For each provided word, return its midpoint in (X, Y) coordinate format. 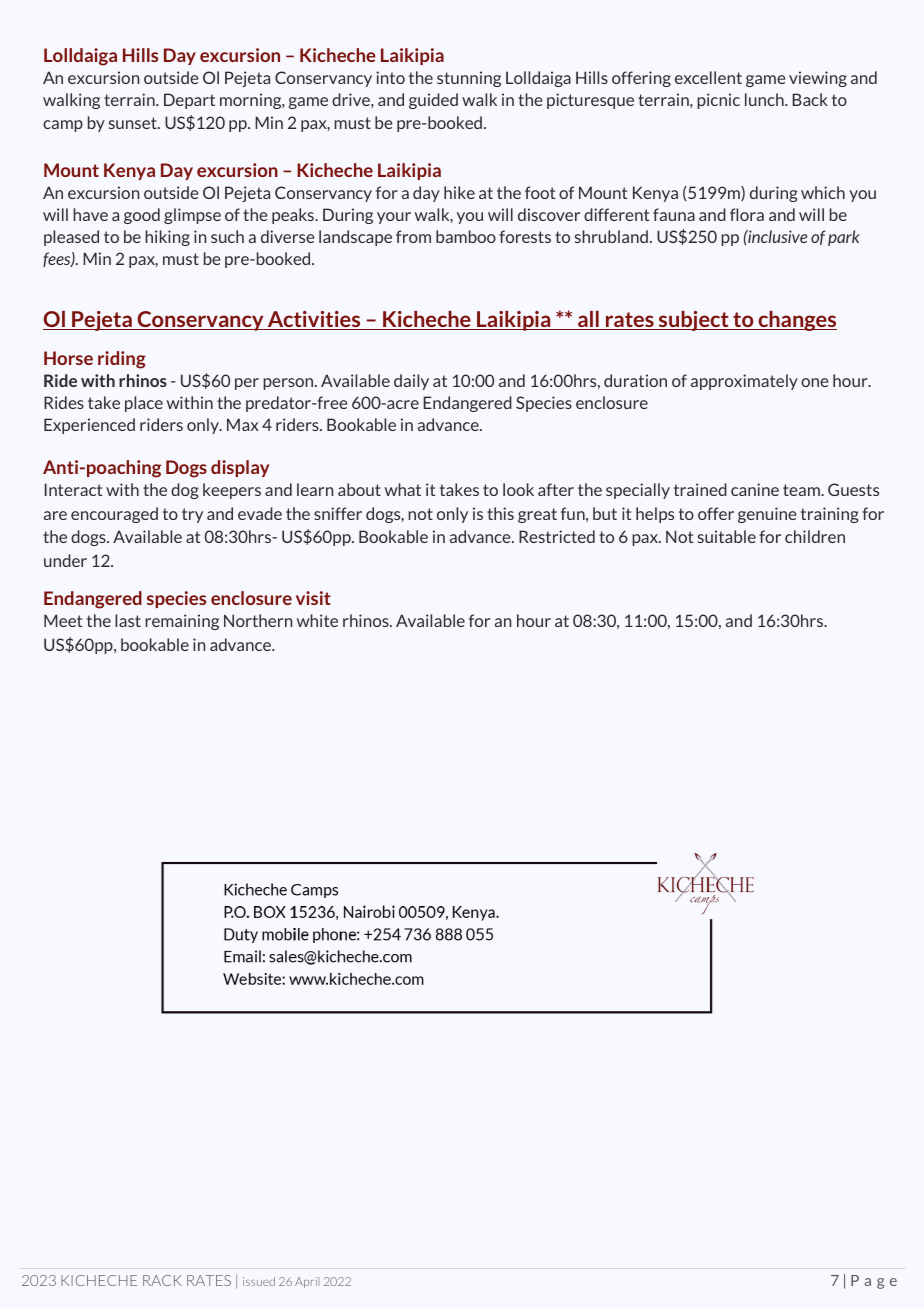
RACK (162, 1280)
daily (411, 382)
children (815, 536)
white (317, 620)
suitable (727, 536)
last (128, 620)
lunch (765, 99)
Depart (189, 101)
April (307, 1282)
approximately (744, 382)
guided (433, 101)
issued (259, 1281)
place (144, 404)
